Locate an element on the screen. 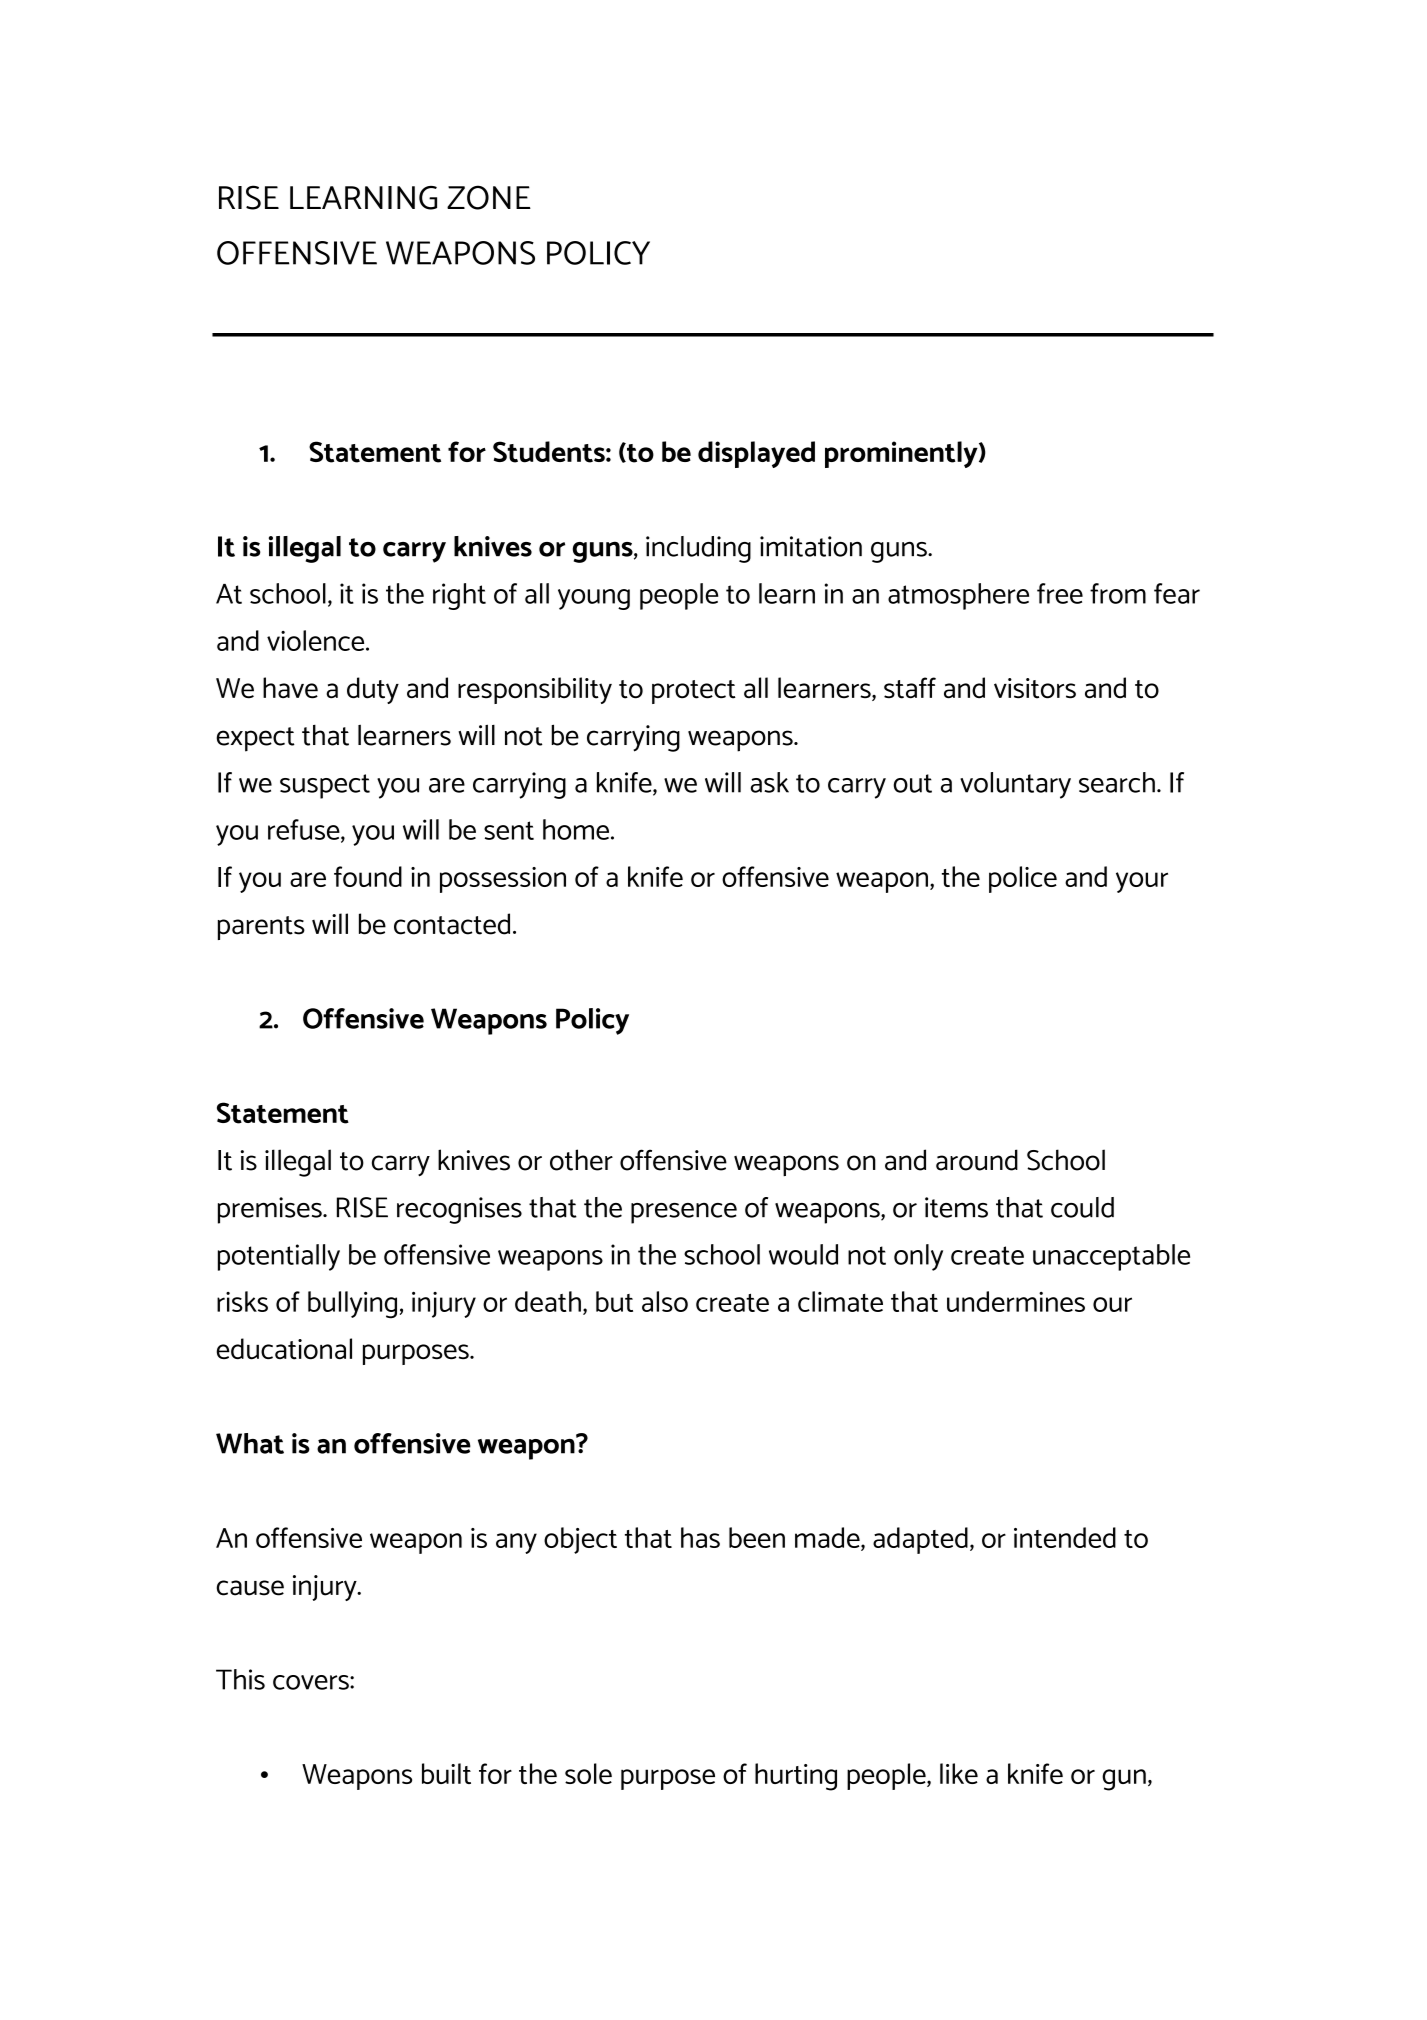  hurting is located at coordinates (796, 1777).
